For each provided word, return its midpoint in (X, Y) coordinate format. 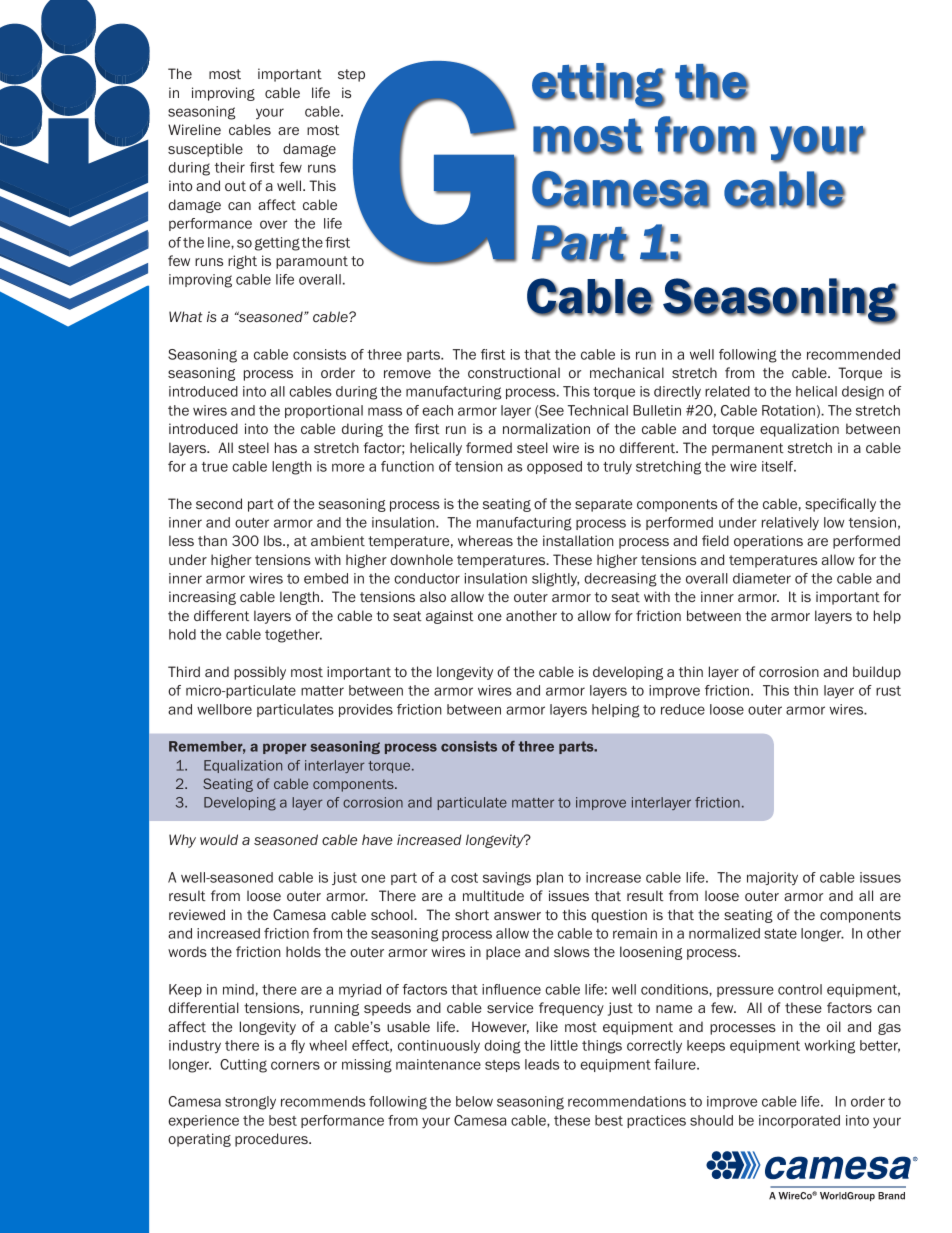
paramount (312, 262)
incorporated (799, 1121)
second (219, 503)
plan (550, 878)
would (219, 839)
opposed (554, 467)
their (230, 167)
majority (772, 878)
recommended (853, 354)
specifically (840, 505)
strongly (250, 1103)
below (474, 1101)
